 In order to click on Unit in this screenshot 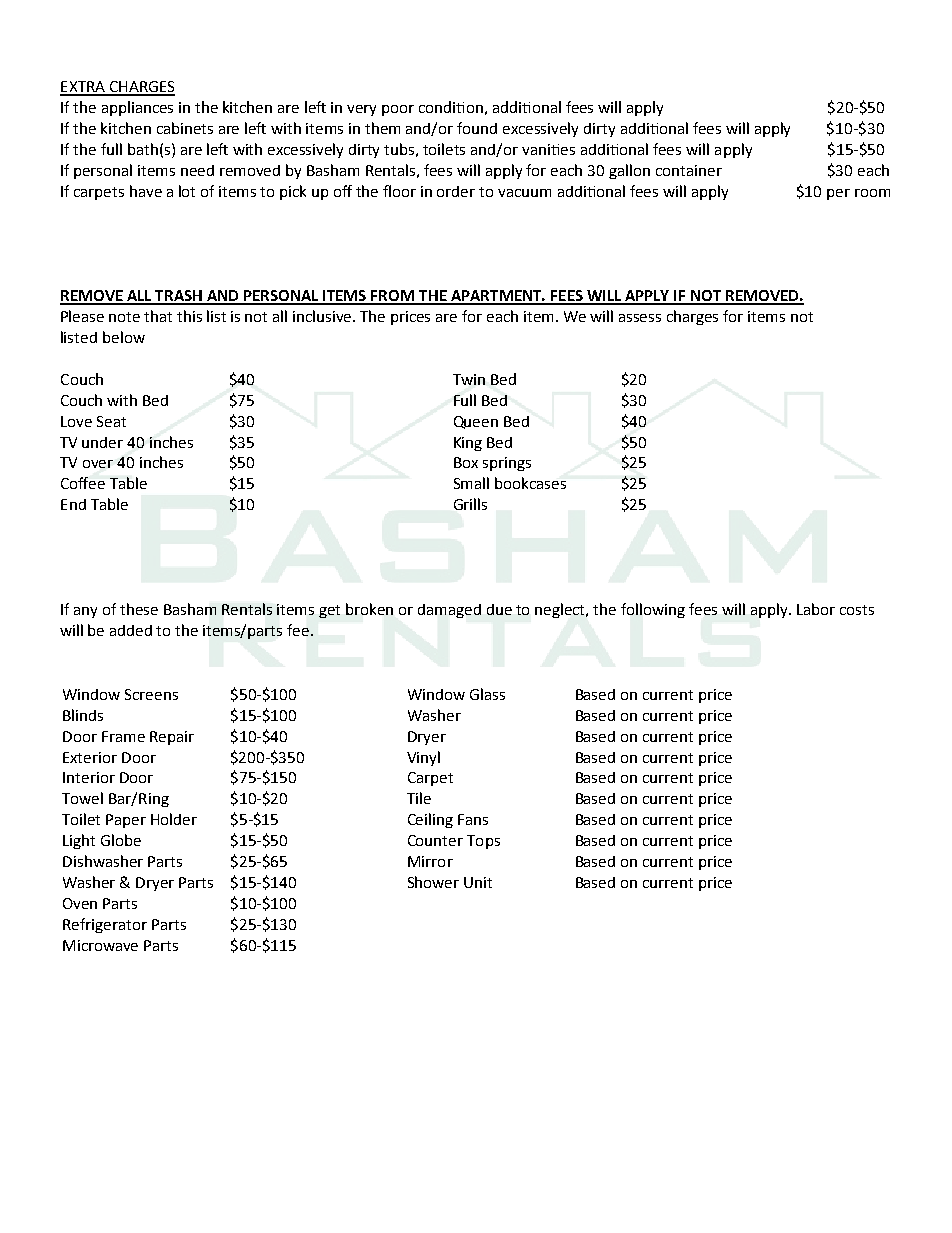, I will do `click(478, 882)`.
